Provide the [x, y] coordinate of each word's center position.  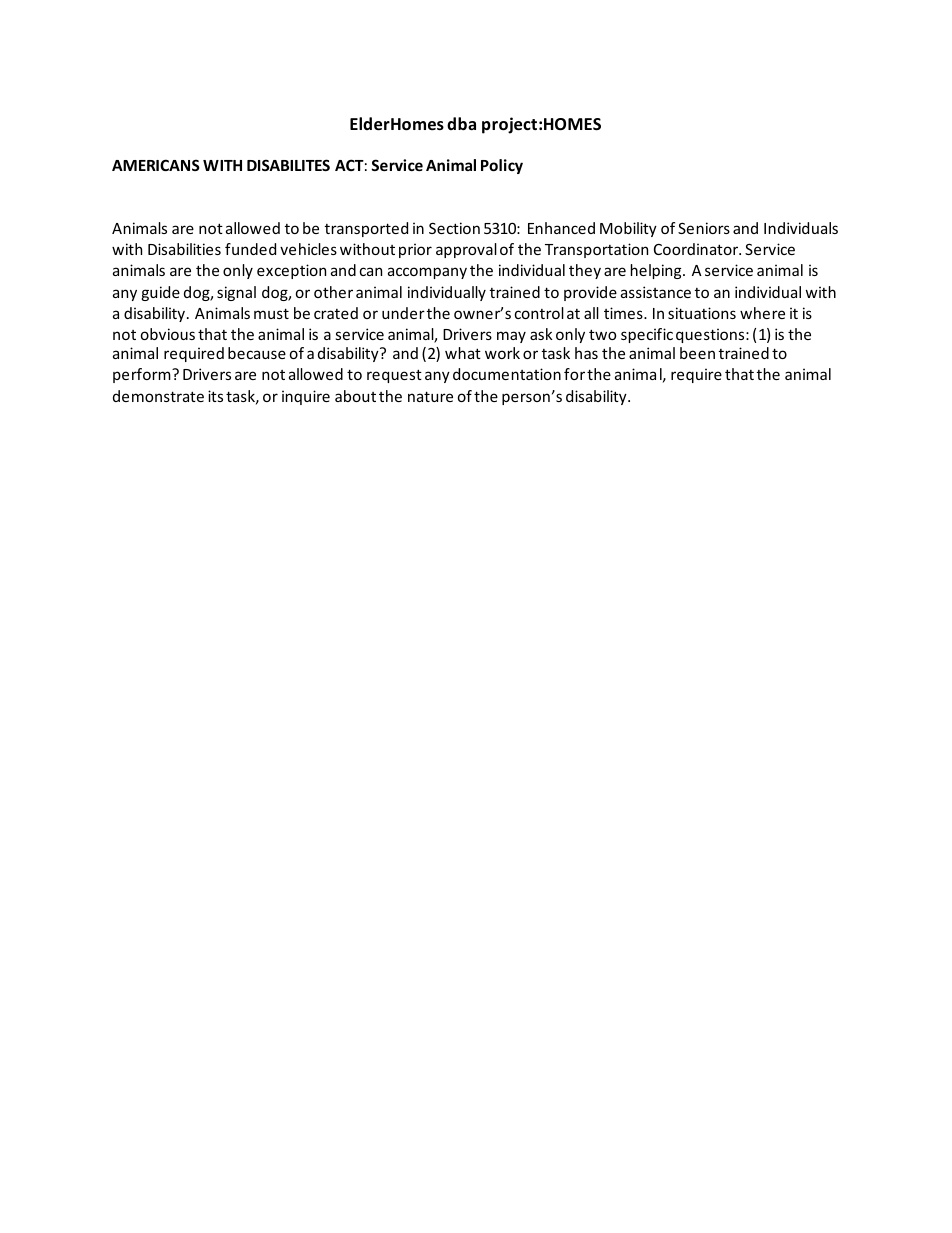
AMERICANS [156, 165]
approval [466, 250]
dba [461, 123]
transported [366, 229]
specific [647, 335]
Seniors [704, 228]
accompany [427, 273]
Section [454, 228]
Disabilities [184, 249]
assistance [656, 292]
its [215, 396]
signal [236, 293]
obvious [168, 334]
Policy [502, 166]
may [511, 337]
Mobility [628, 229]
